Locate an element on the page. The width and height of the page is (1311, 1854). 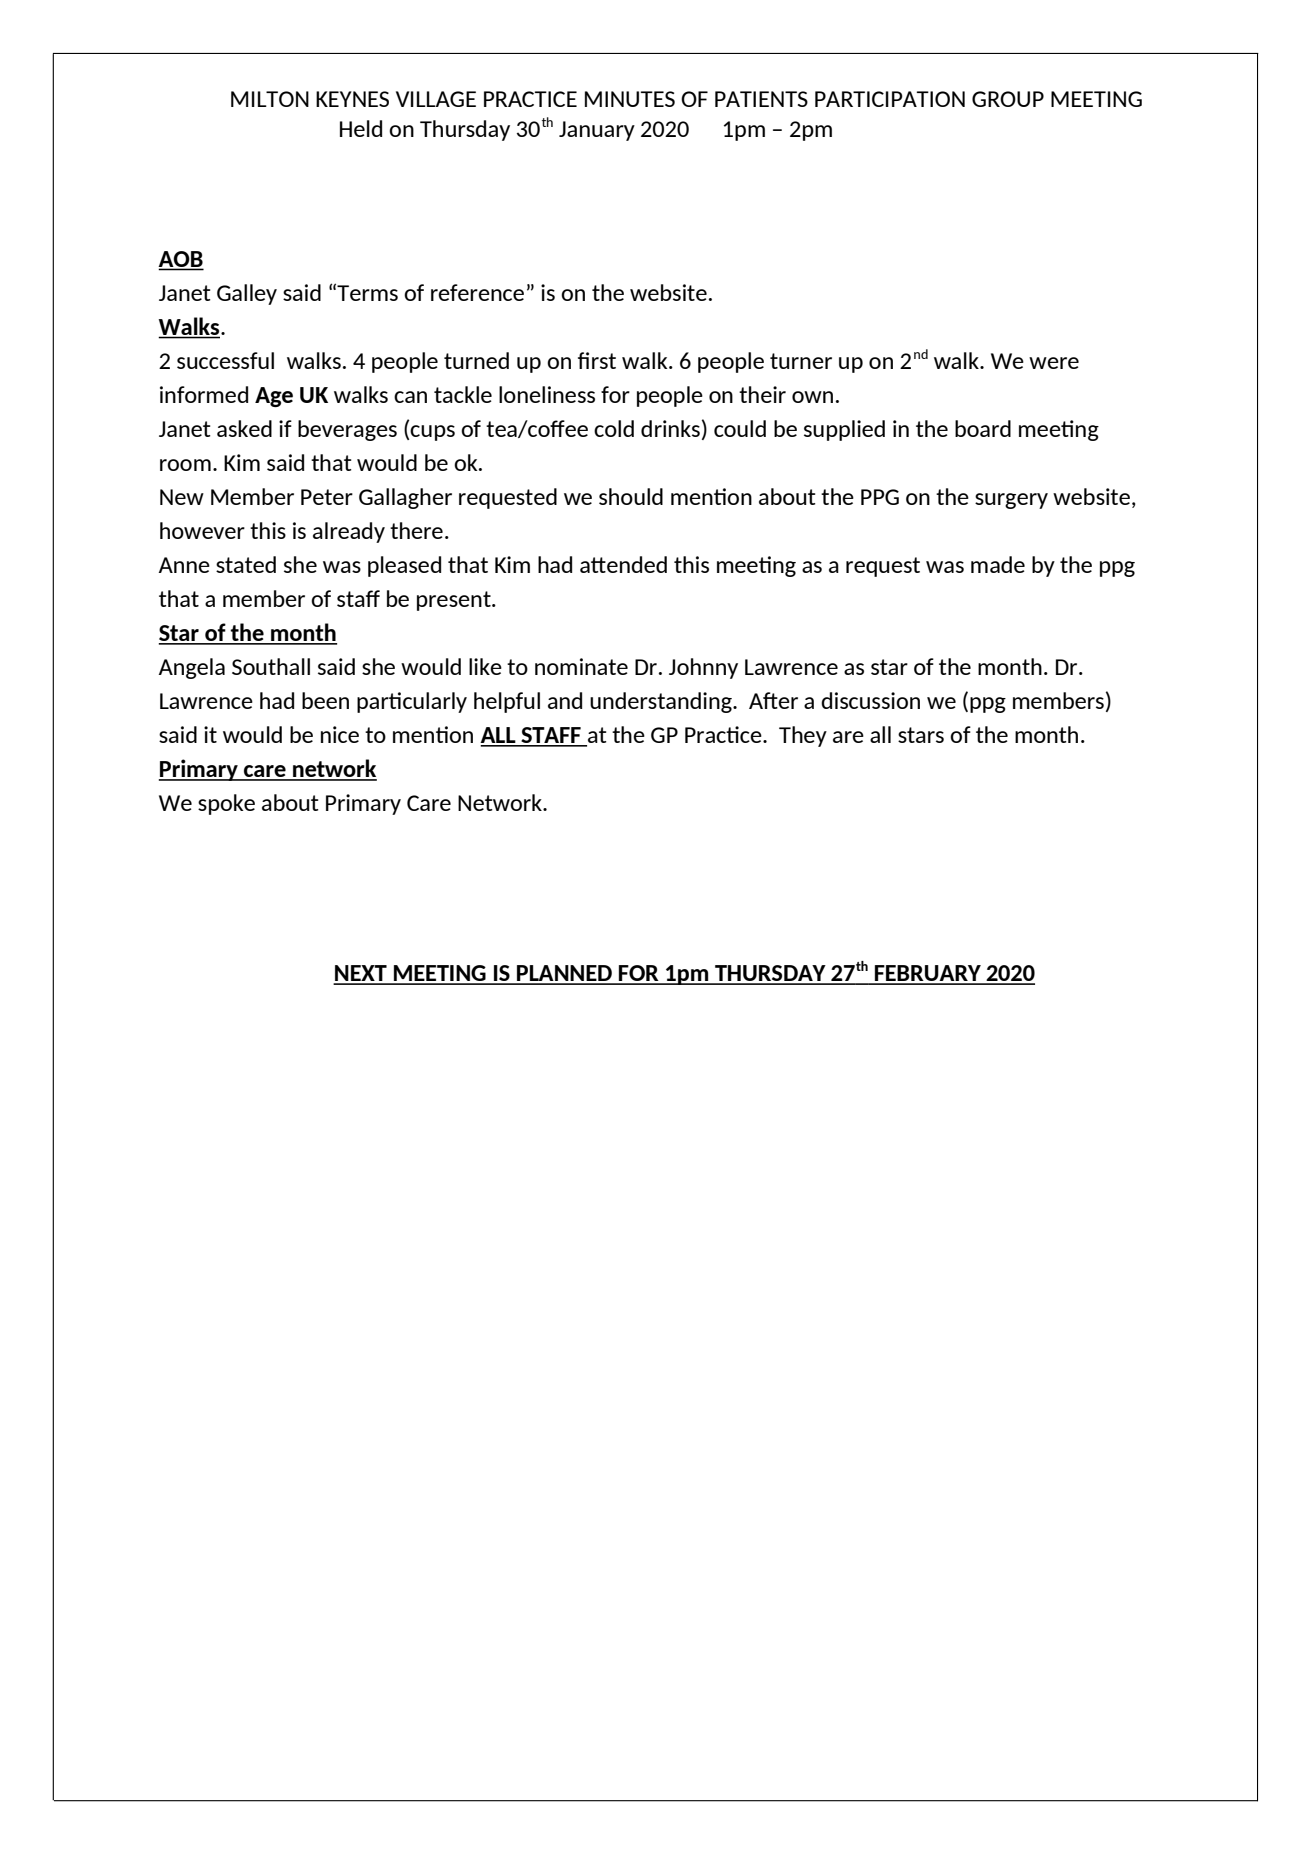
discussion is located at coordinates (870, 700).
